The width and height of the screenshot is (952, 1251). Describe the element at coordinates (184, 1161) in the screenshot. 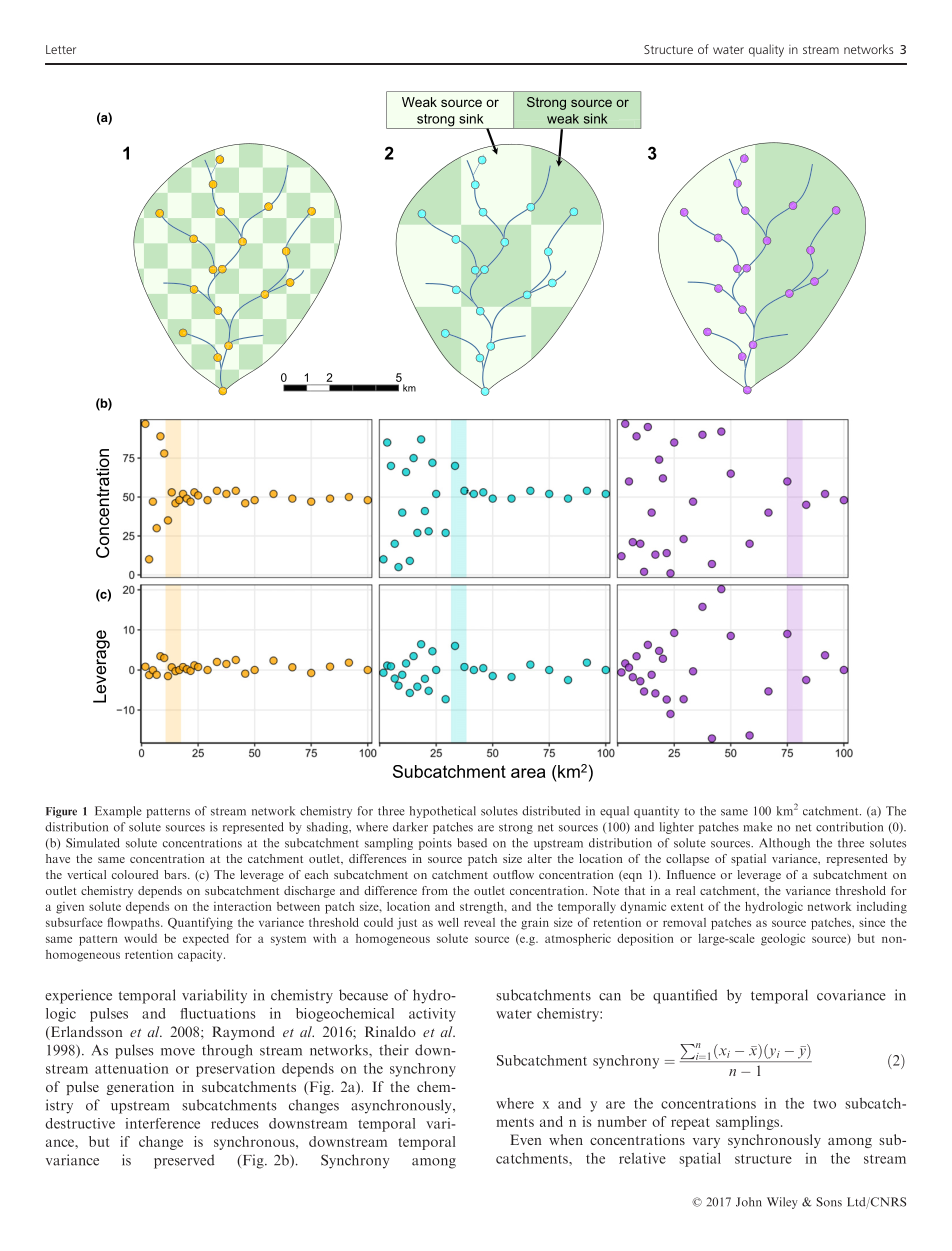

I see `preserved` at that location.
